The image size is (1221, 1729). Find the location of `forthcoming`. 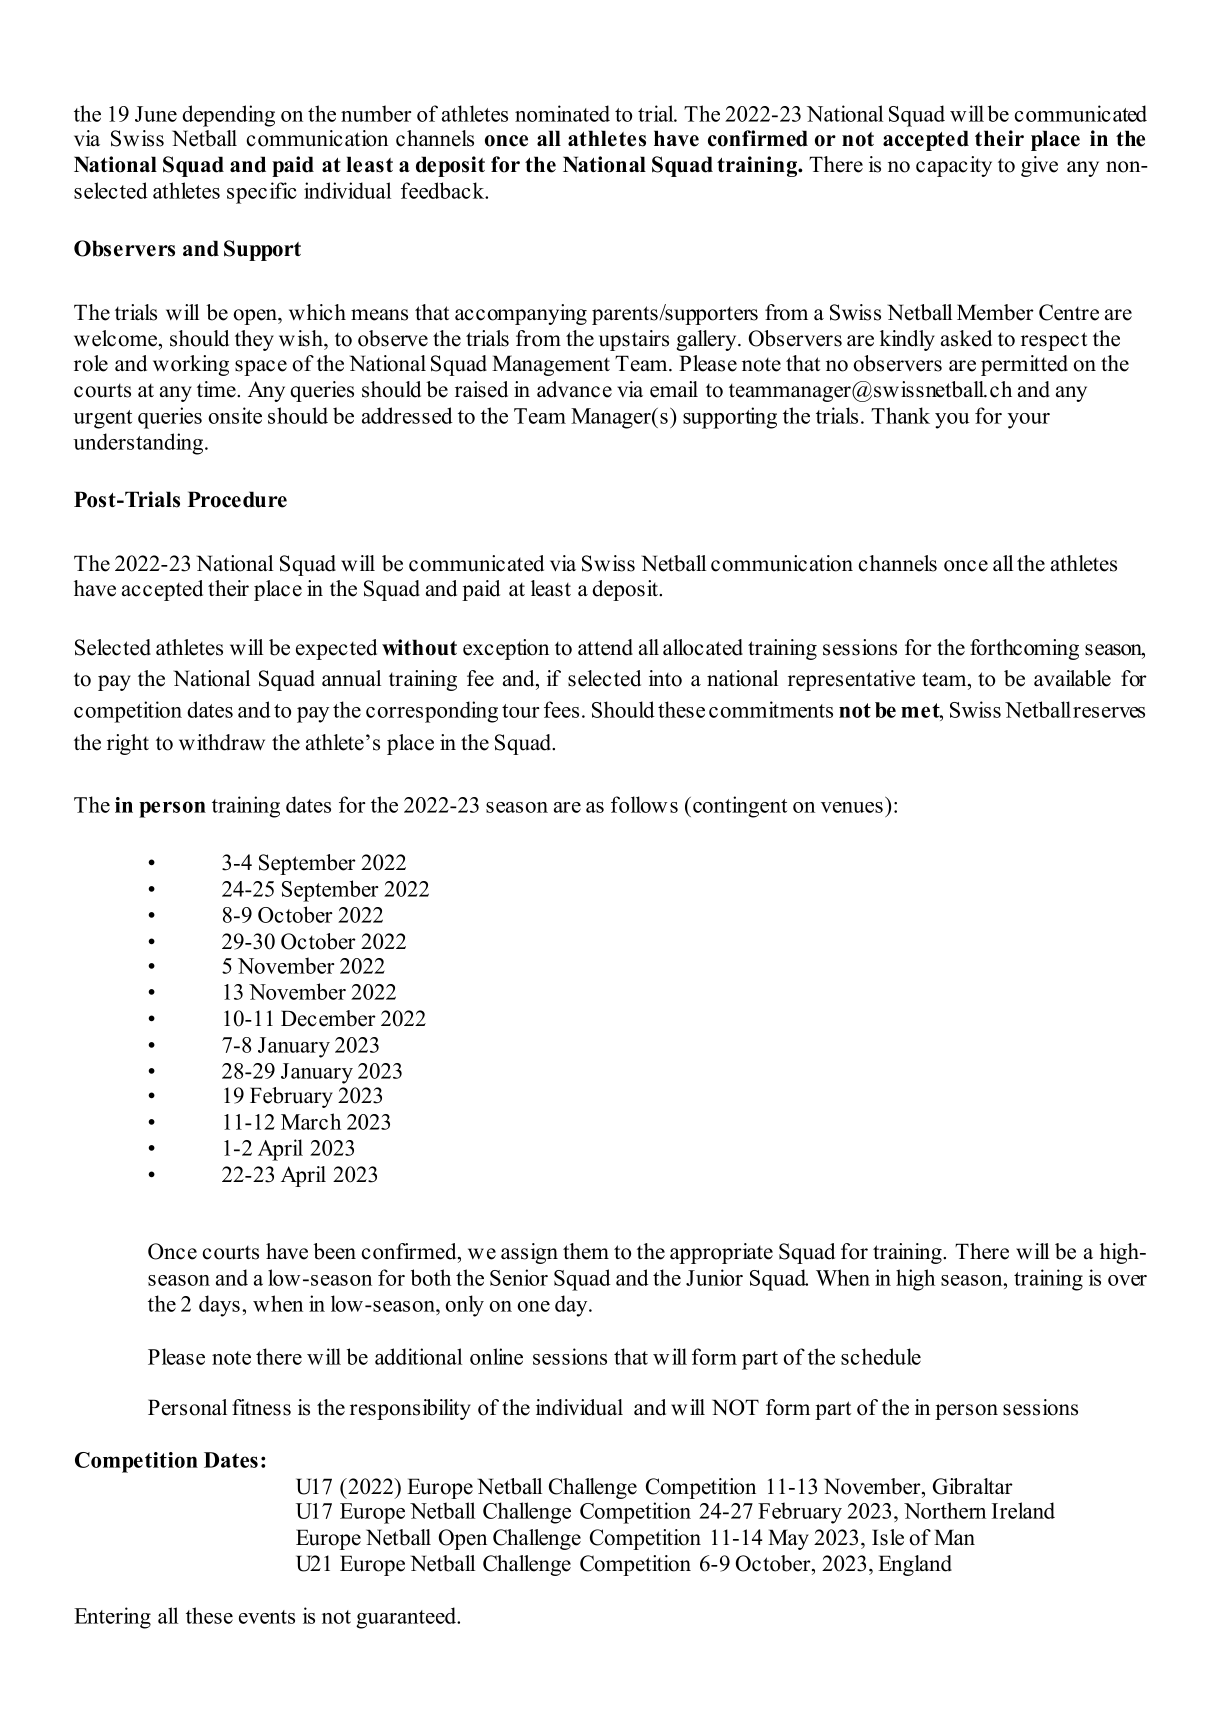

forthcoming is located at coordinates (1024, 649).
